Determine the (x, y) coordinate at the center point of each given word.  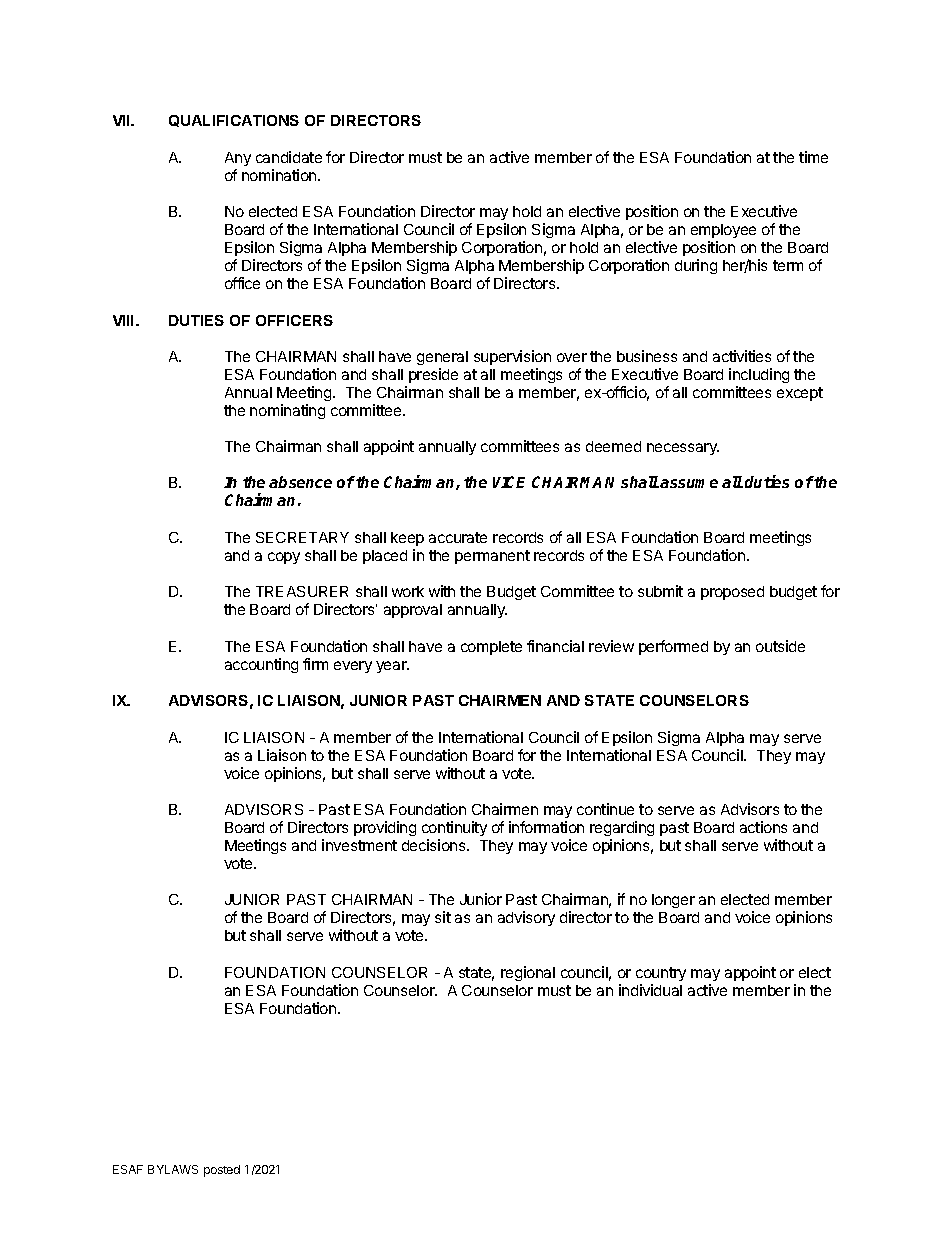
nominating (287, 411)
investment (359, 845)
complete (491, 648)
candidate (289, 157)
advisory (526, 918)
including (759, 375)
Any (238, 159)
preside (433, 375)
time (813, 157)
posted (222, 1171)
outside (780, 646)
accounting (261, 665)
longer (673, 901)
